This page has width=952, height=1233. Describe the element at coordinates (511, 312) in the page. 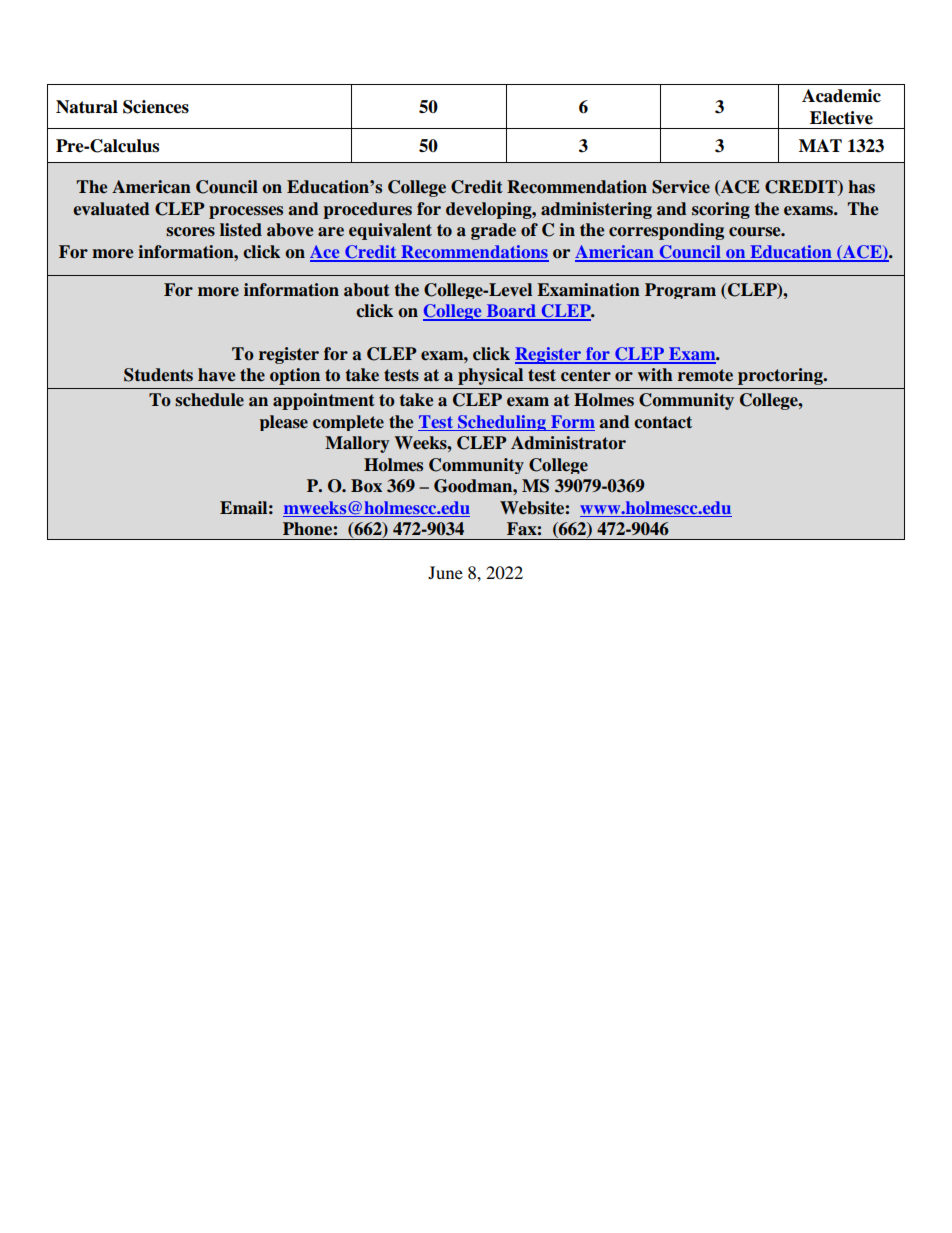

I see `Board` at that location.
